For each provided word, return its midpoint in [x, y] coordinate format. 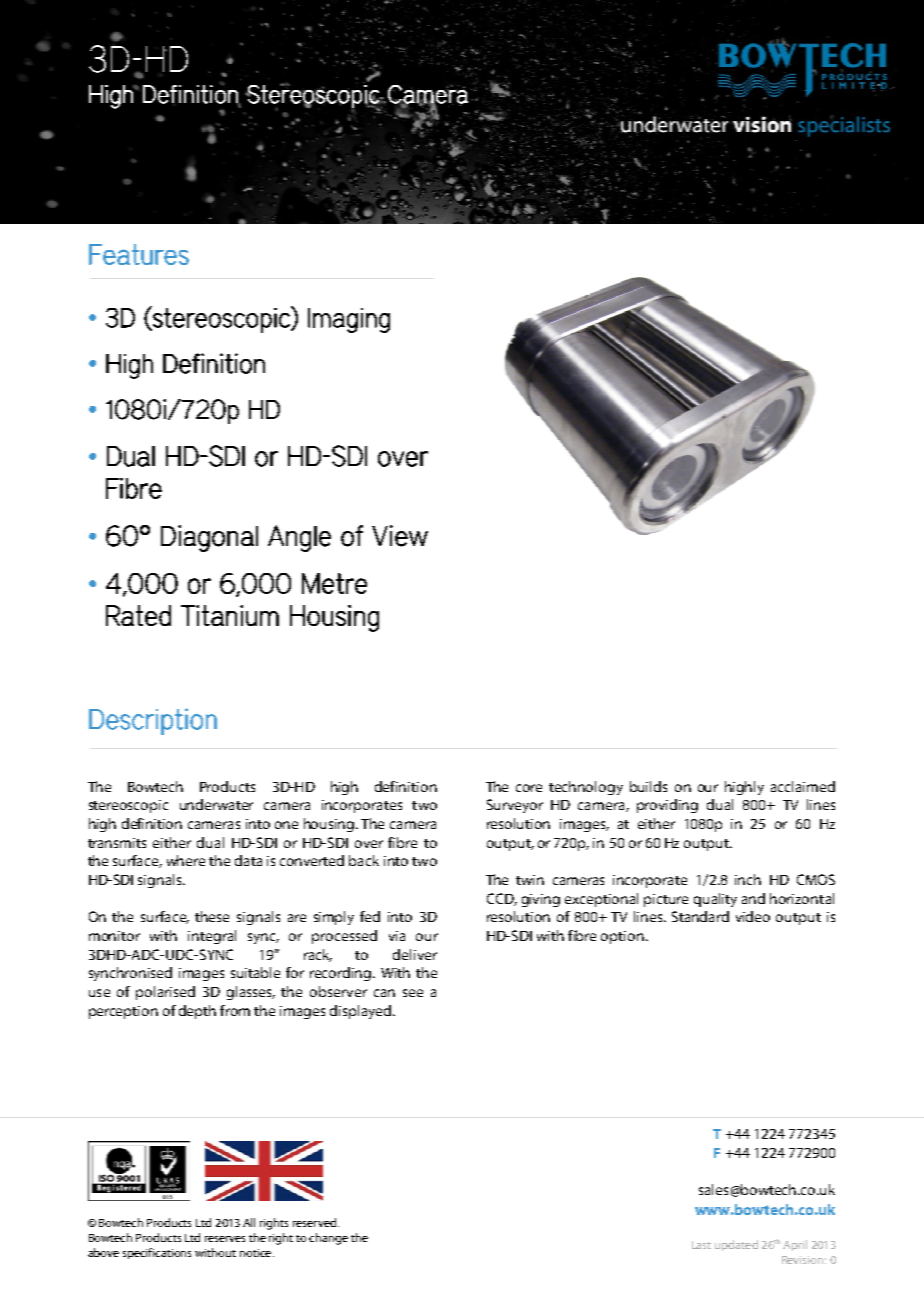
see [413, 993]
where [186, 860]
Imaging [349, 320]
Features [139, 254]
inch [748, 879]
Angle [299, 538]
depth [197, 1012]
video [753, 916]
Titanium [230, 615]
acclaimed [803, 786]
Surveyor [515, 806]
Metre [334, 583]
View [400, 536]
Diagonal [209, 538]
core [529, 788]
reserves [225, 1239]
